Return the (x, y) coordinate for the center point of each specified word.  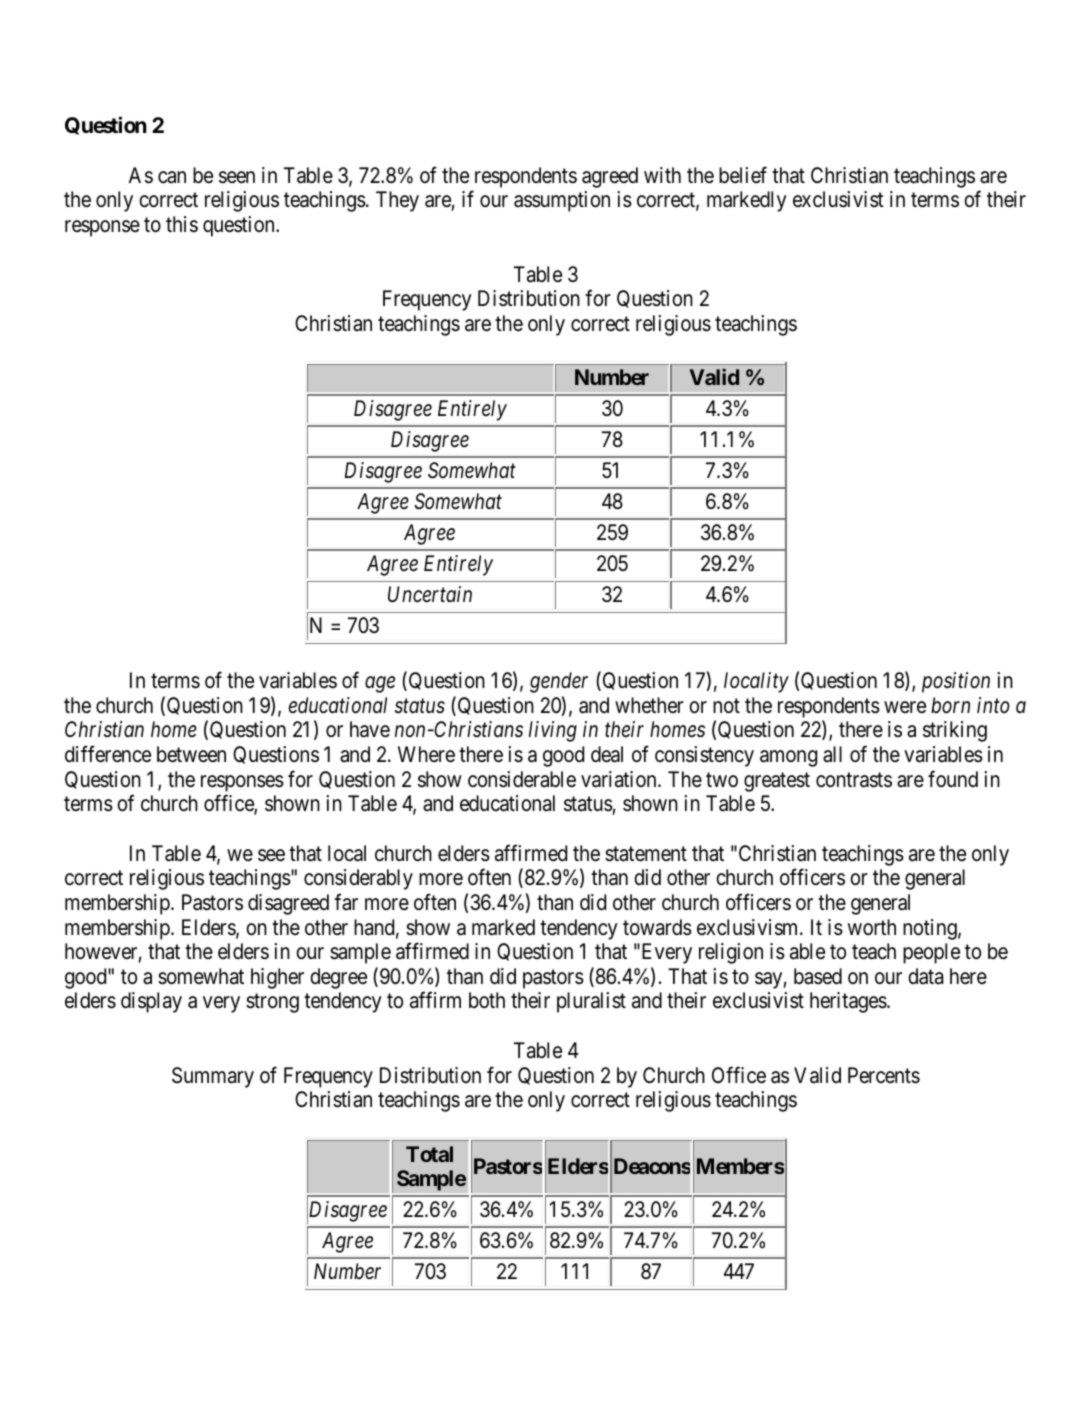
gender (559, 682)
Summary (213, 1077)
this (182, 224)
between (191, 754)
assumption (562, 201)
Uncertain (430, 595)
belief (743, 175)
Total (429, 1154)
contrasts (854, 780)
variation (620, 779)
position (956, 682)
